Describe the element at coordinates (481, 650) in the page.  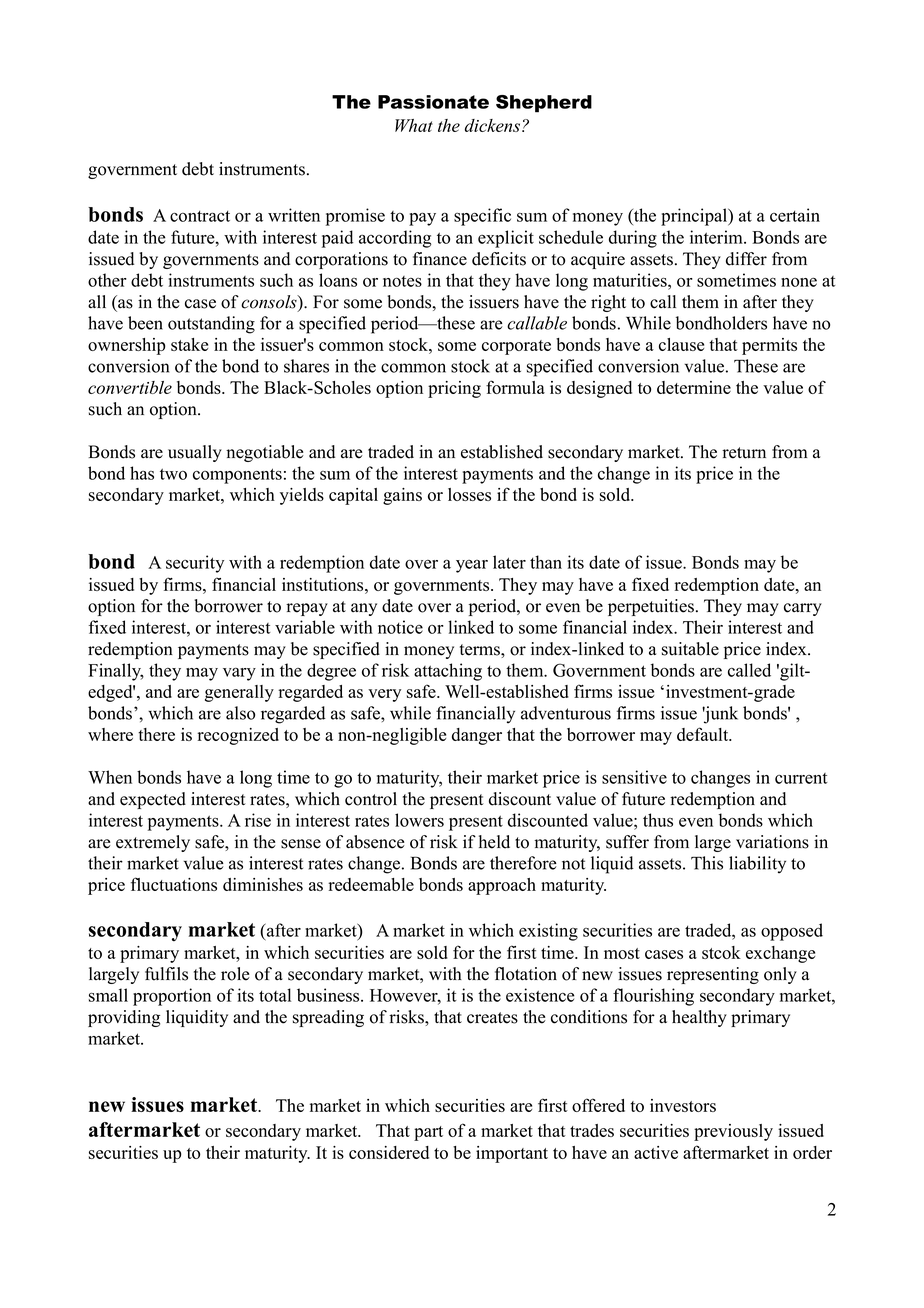
I see `terms` at that location.
